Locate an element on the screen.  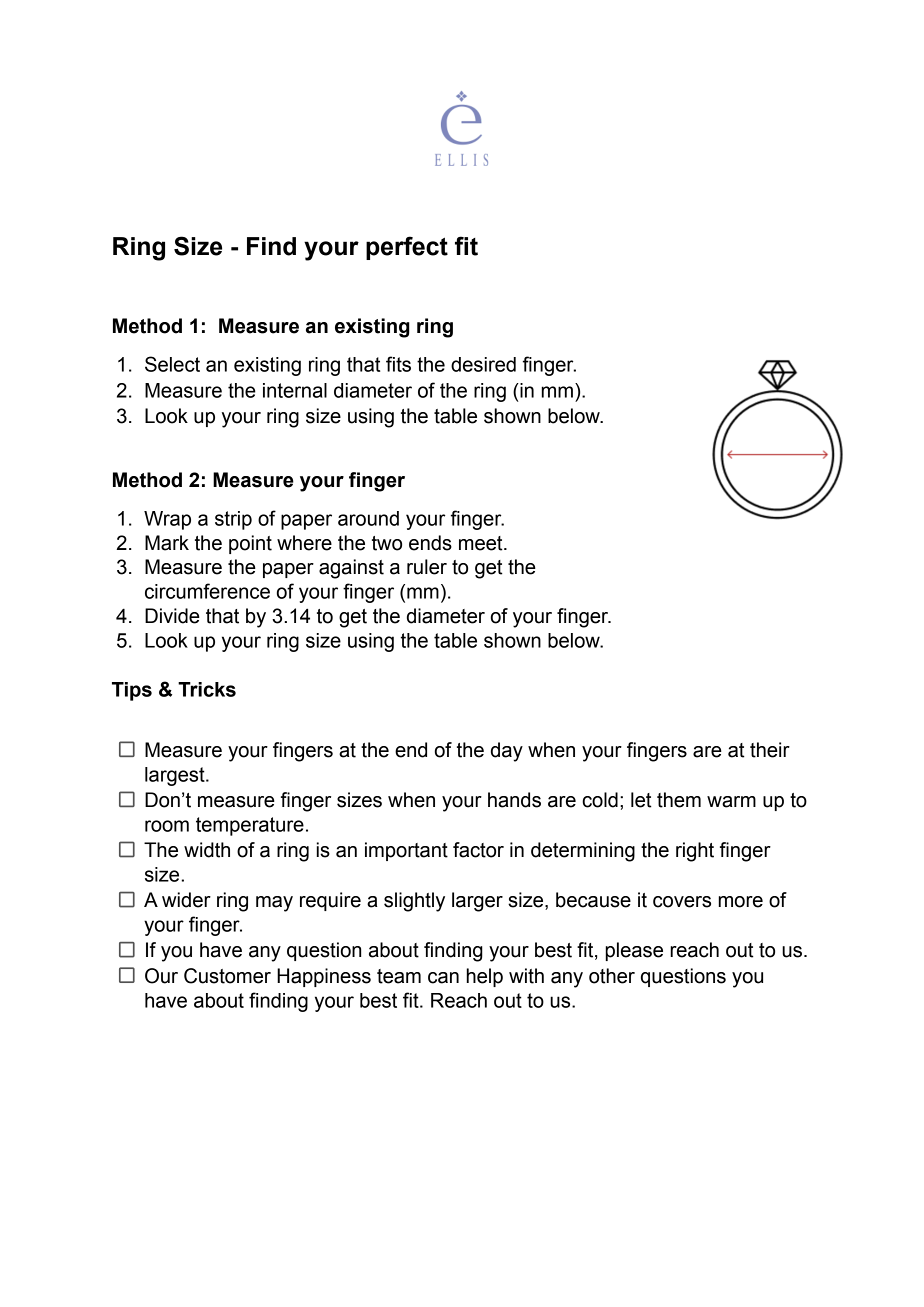
ends is located at coordinates (430, 543).
